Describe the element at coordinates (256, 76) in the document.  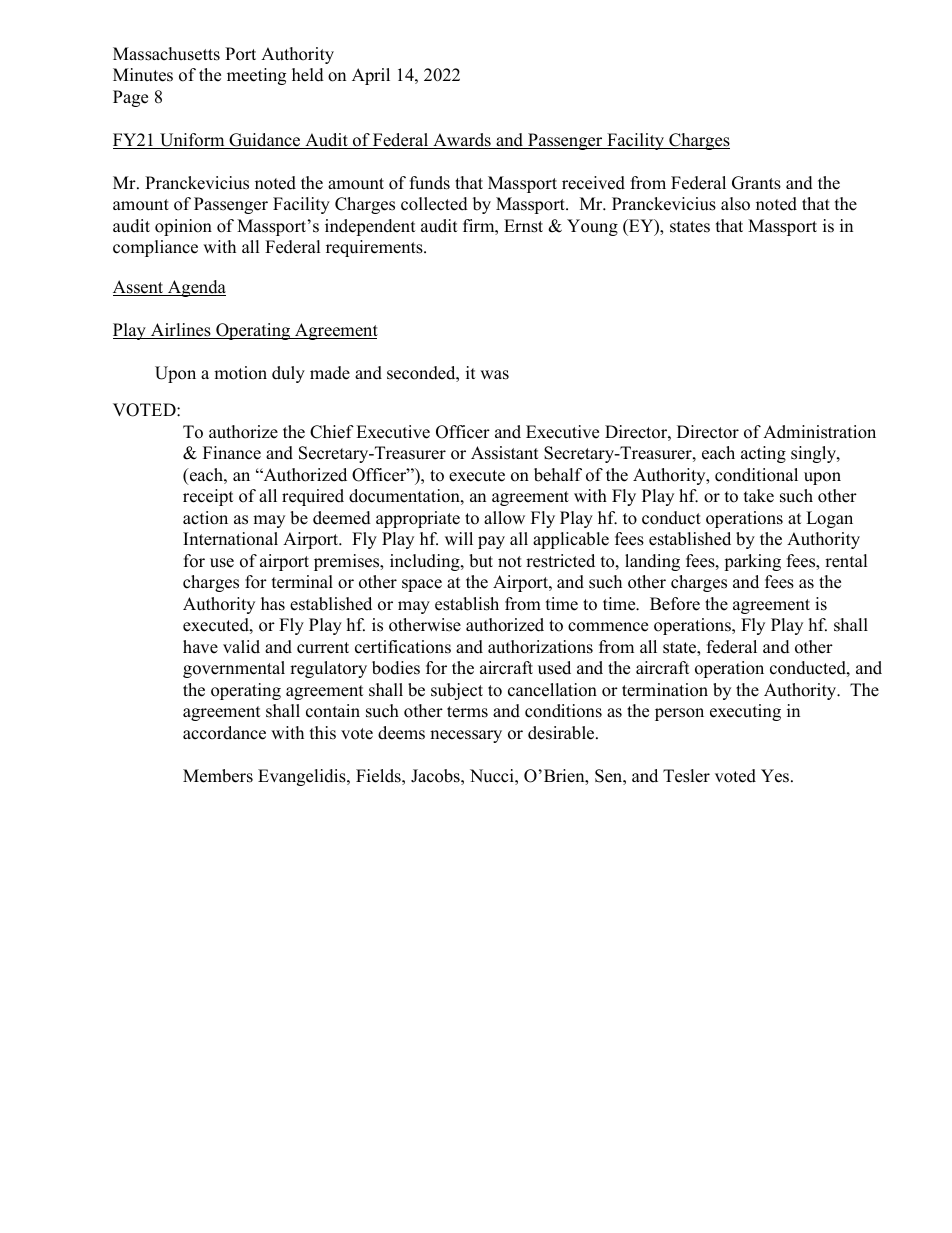
I see `meeting` at that location.
